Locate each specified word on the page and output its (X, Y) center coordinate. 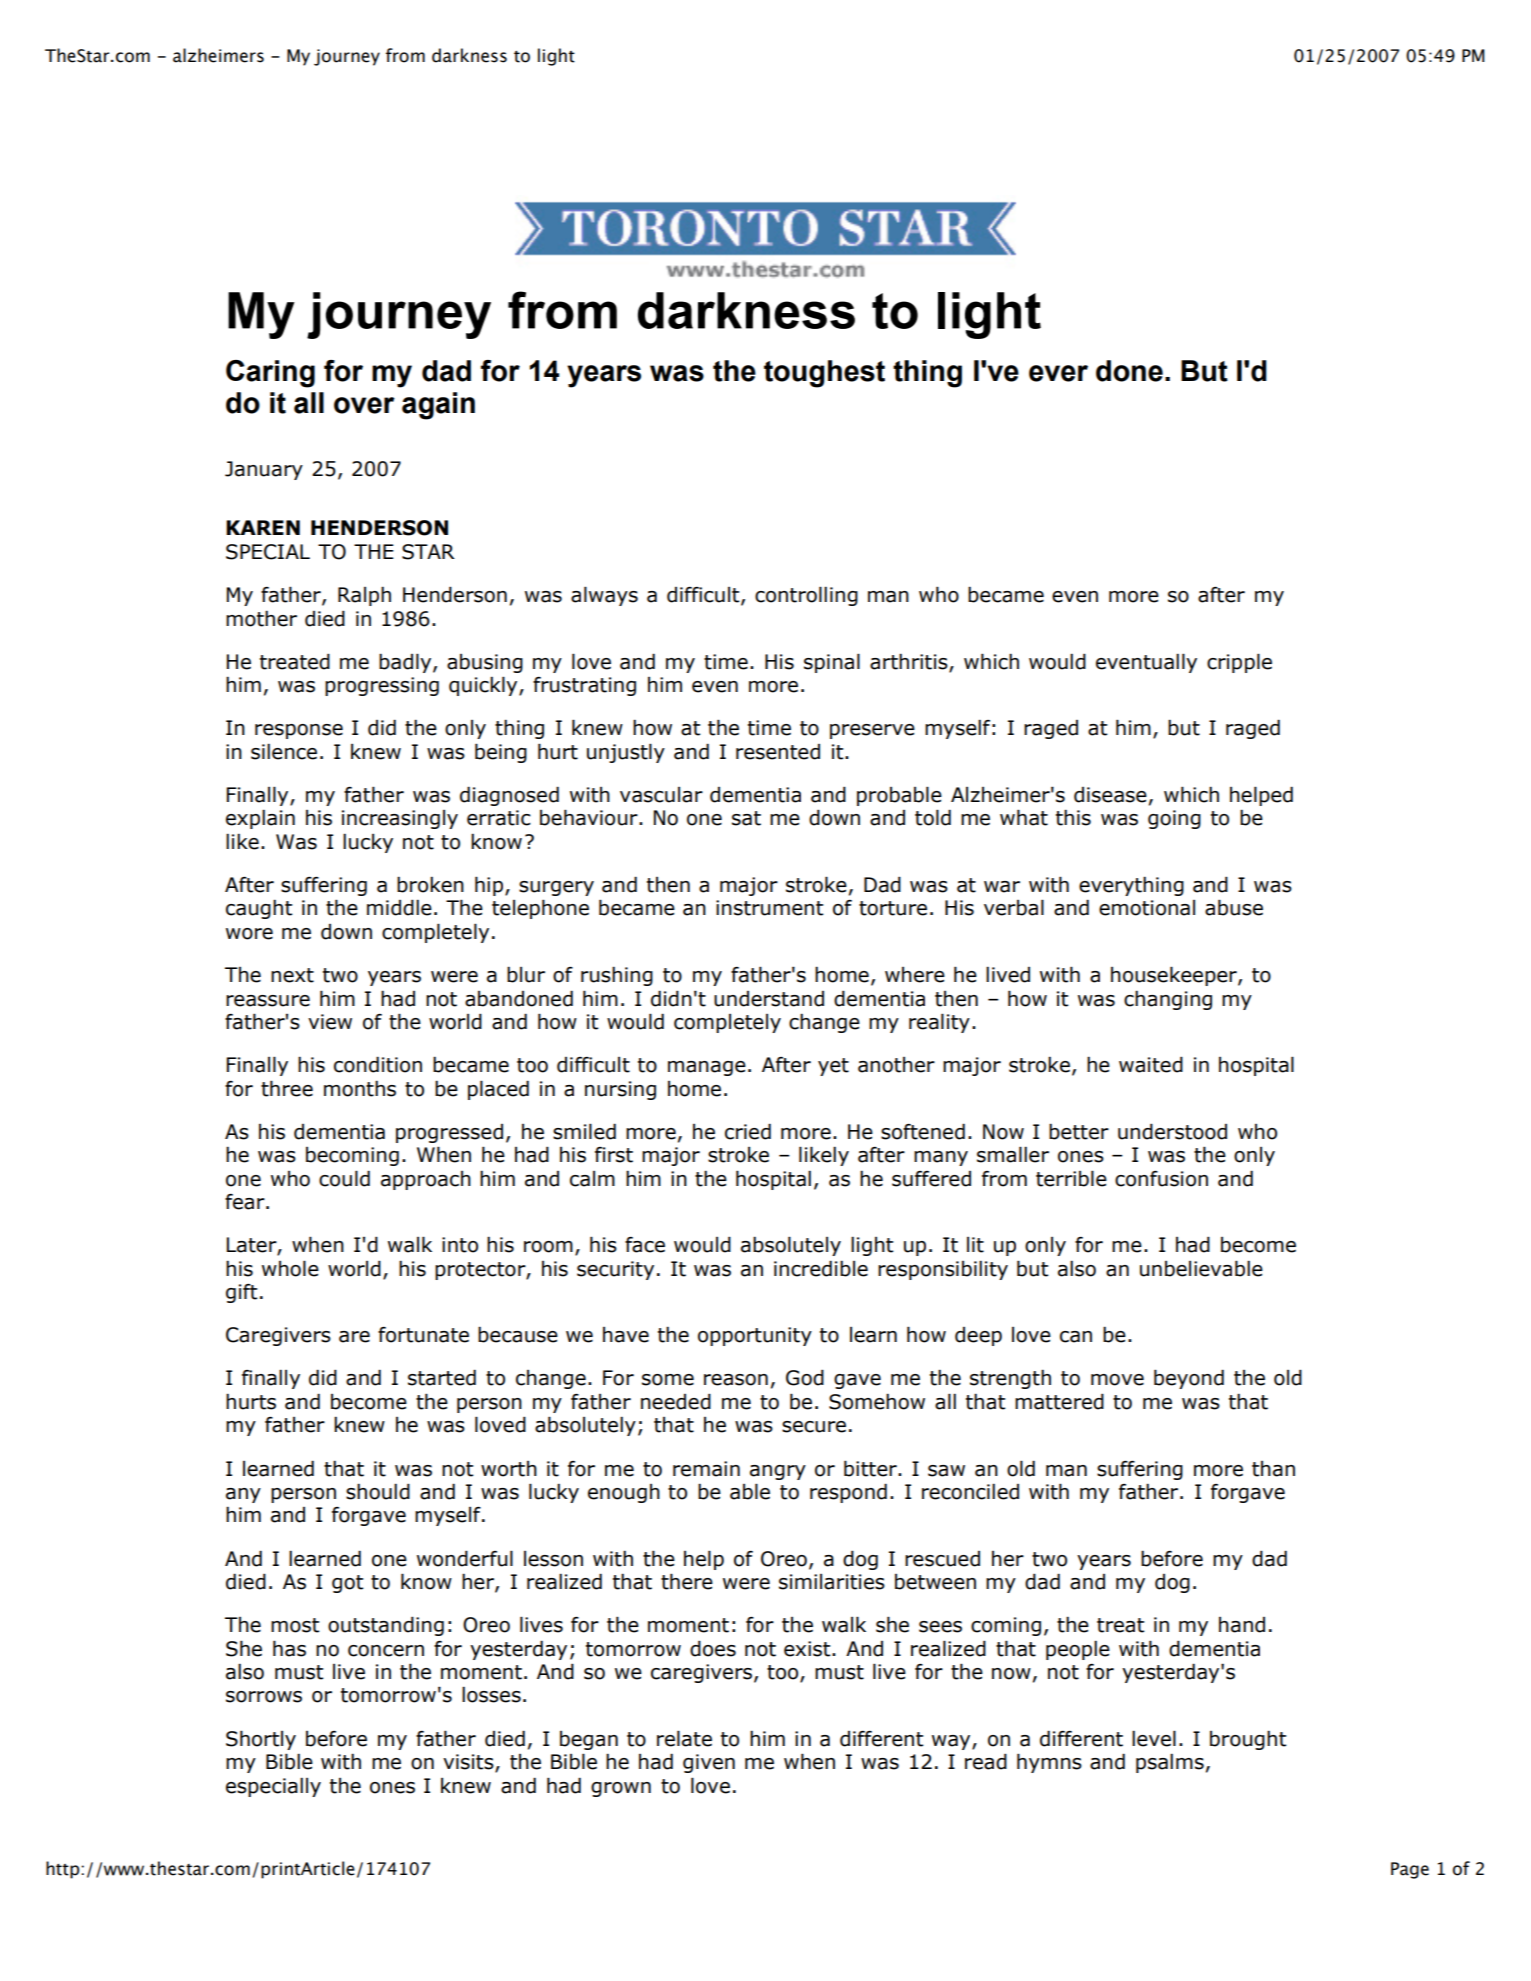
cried (748, 1131)
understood (1172, 1131)
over (364, 405)
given (709, 1763)
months (360, 1088)
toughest (824, 374)
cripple (1239, 663)
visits (469, 1763)
